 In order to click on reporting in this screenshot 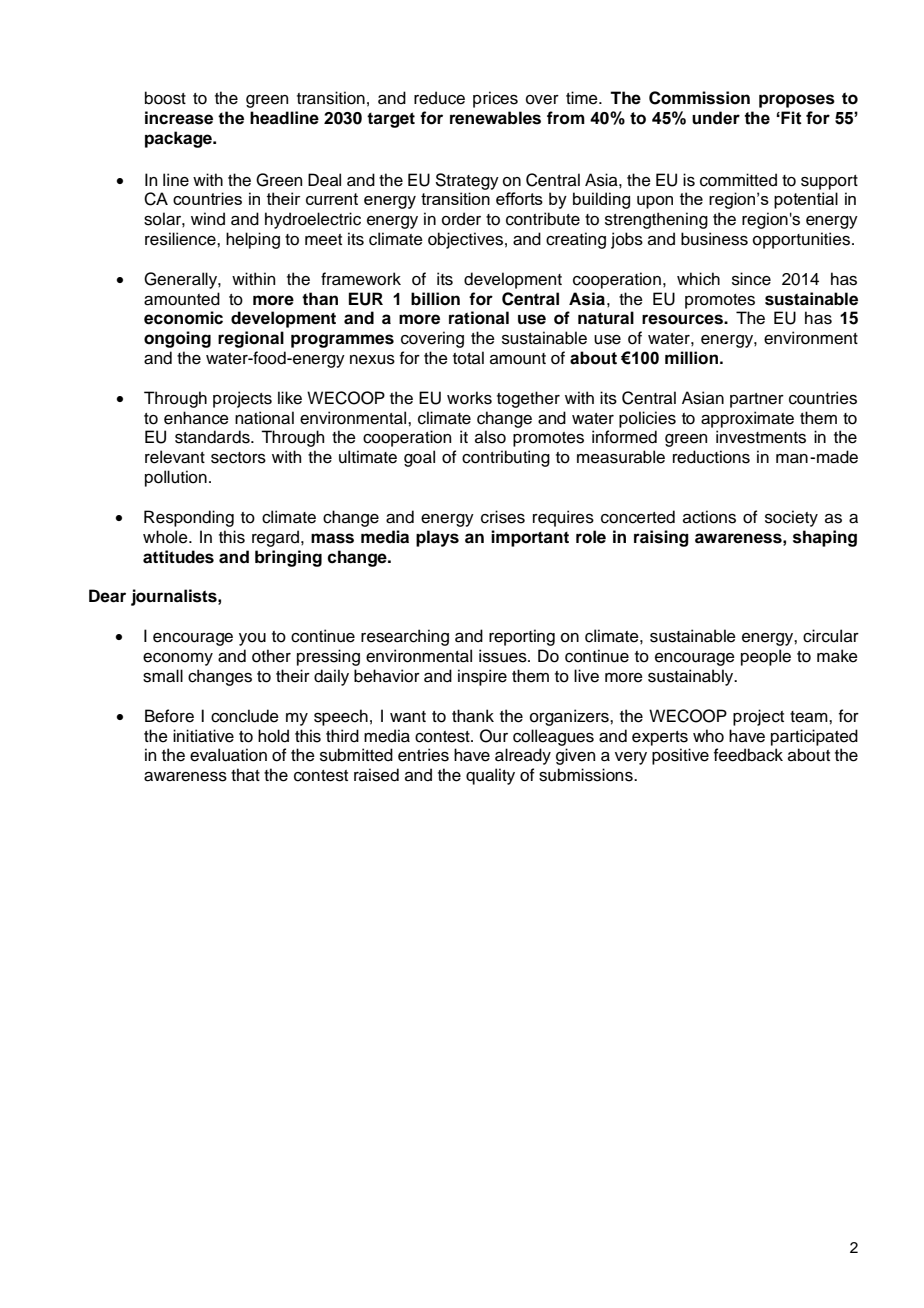, I will do `click(522, 637)`.
